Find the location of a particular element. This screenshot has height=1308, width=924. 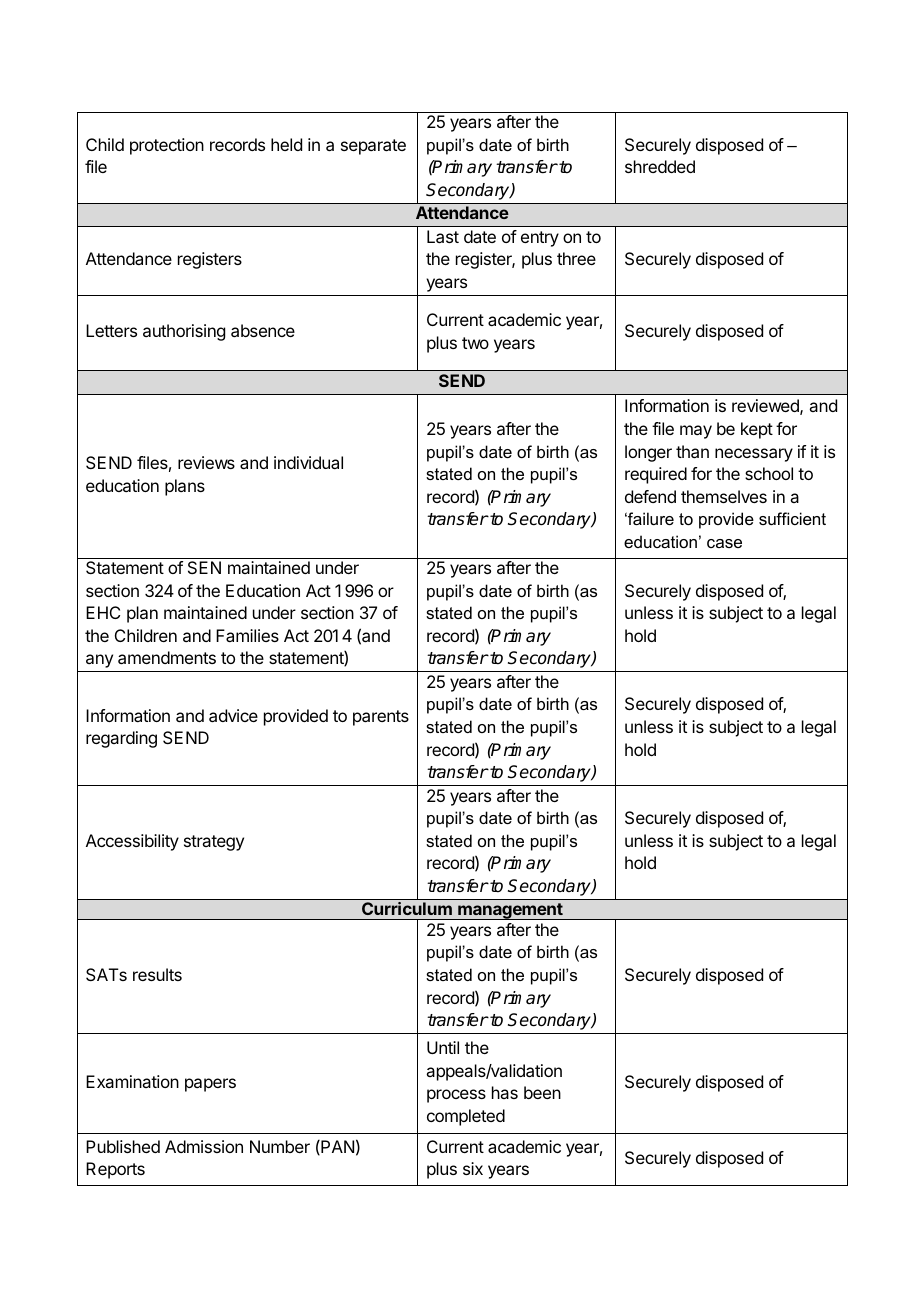

results is located at coordinates (157, 974).
